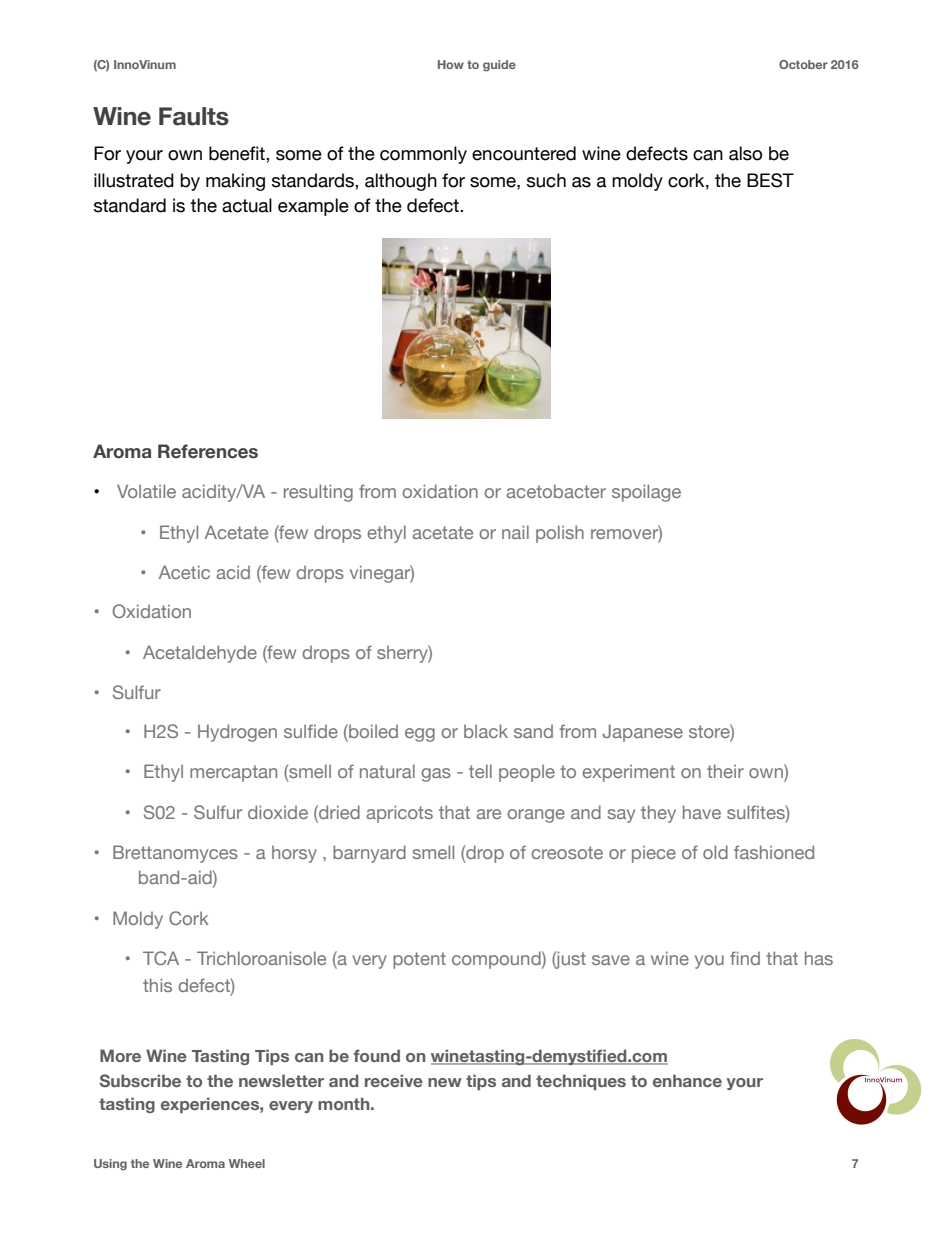 This image has height=1233, width=952. What do you see at coordinates (194, 116) in the image?
I see `Faults` at bounding box center [194, 116].
